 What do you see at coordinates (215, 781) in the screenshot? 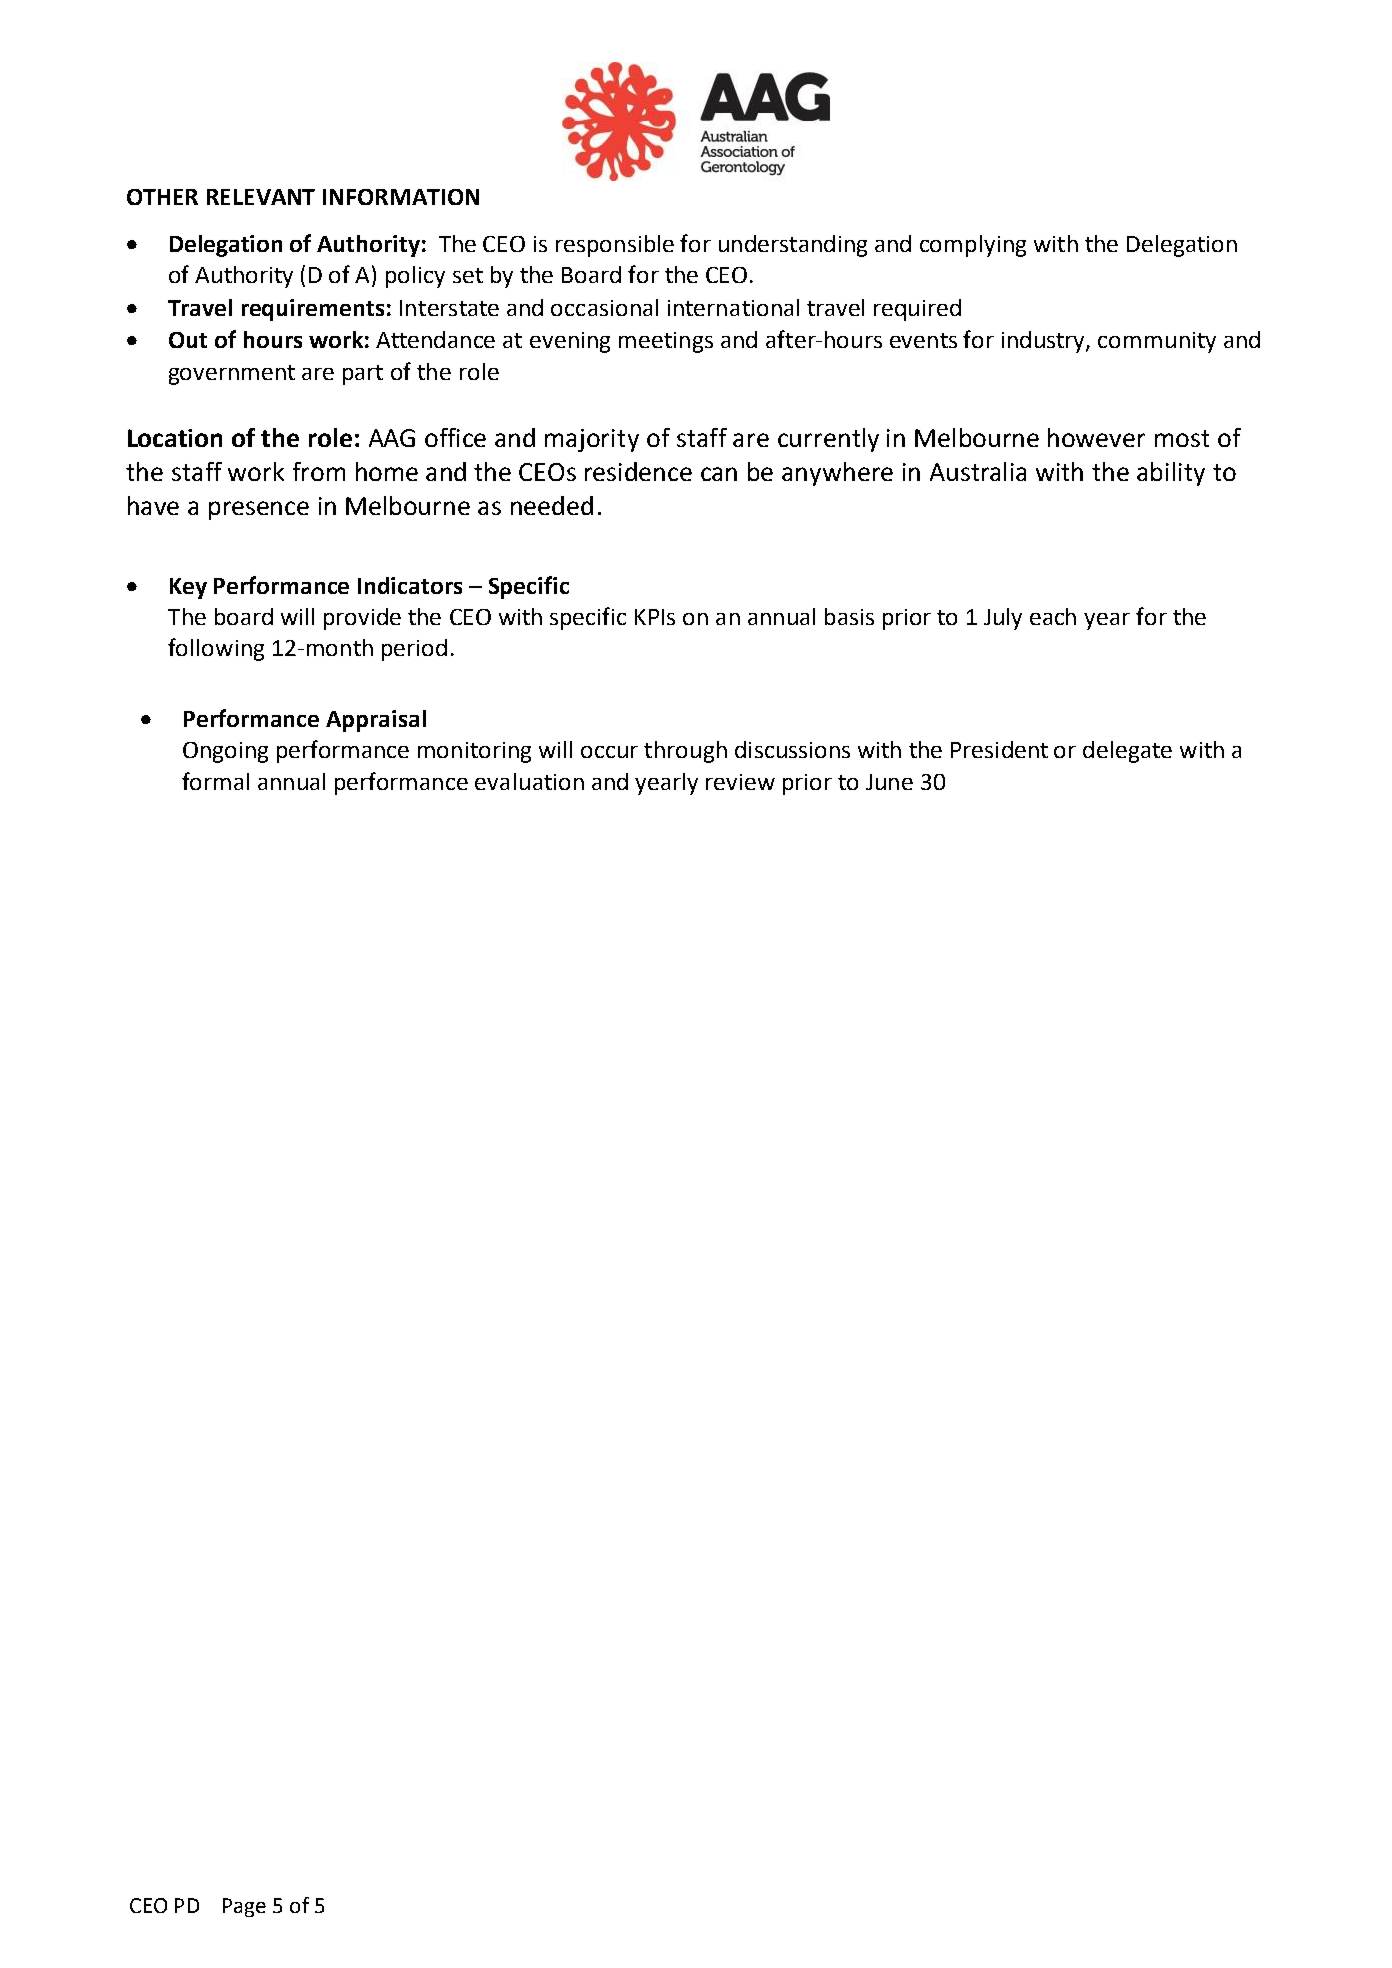
I see `formal` at bounding box center [215, 781].
